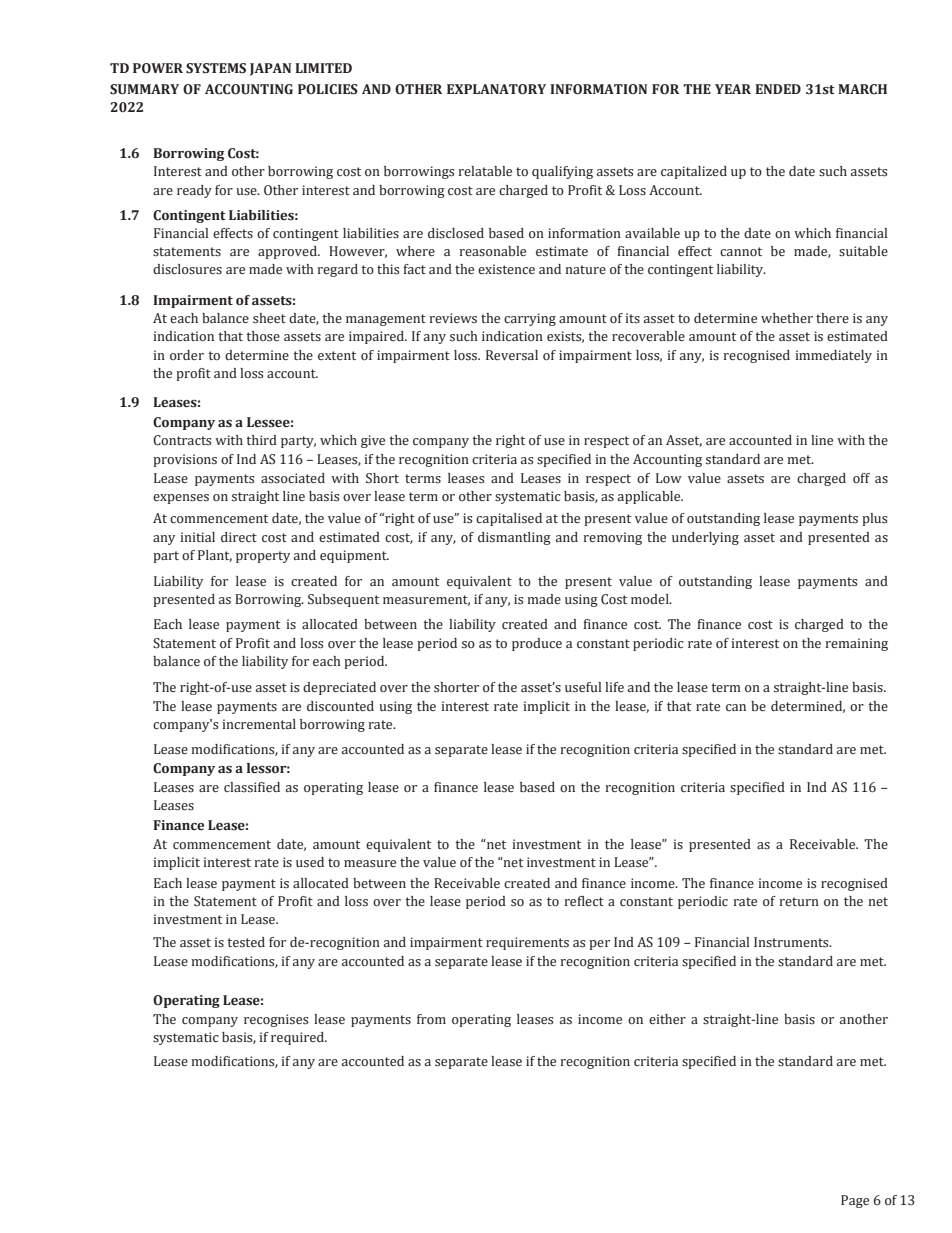  Describe the element at coordinates (216, 68) in the screenshot. I see `SYSTEMS` at that location.
